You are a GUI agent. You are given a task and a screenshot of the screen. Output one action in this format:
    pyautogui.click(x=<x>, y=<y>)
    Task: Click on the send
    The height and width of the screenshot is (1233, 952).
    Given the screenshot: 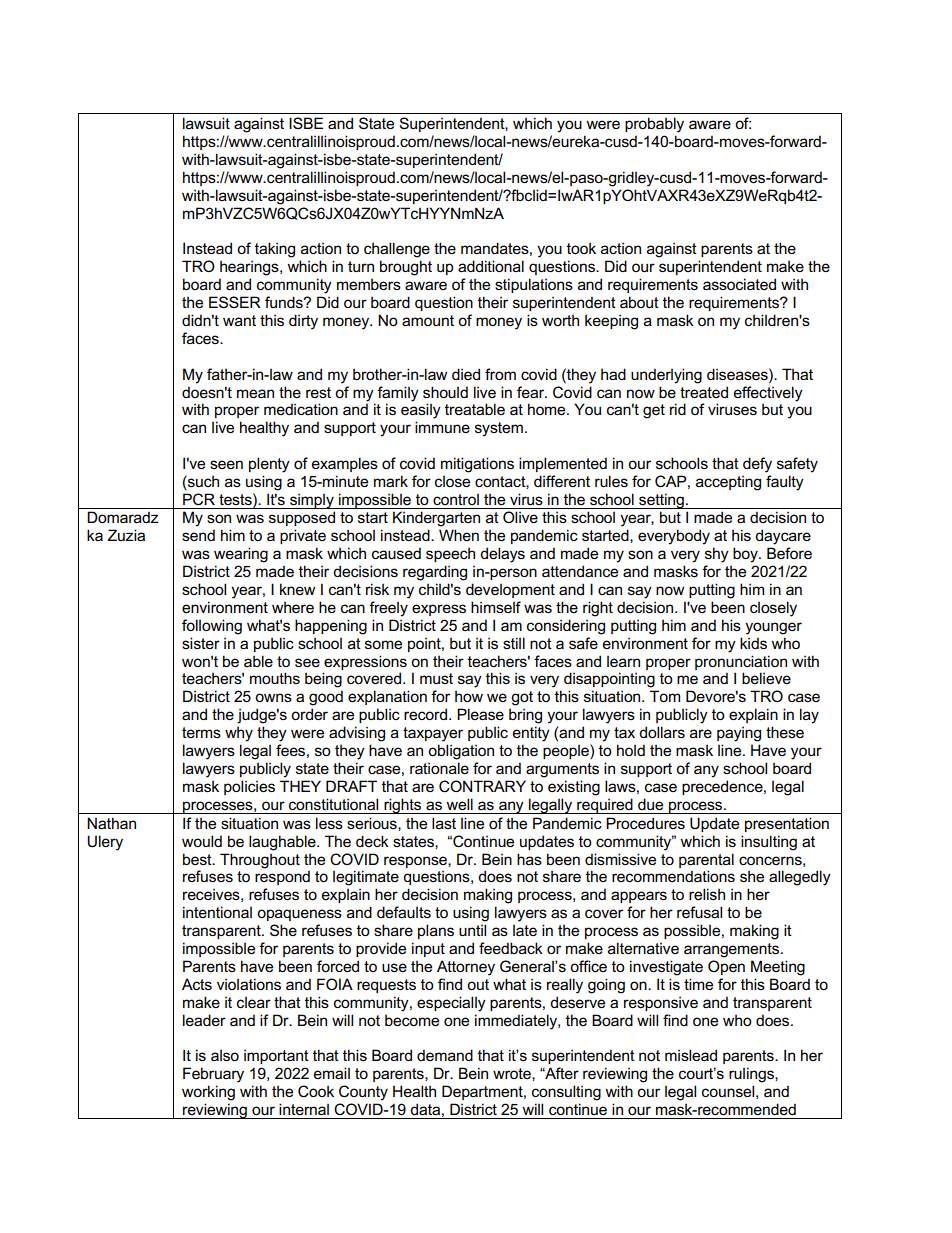 What is the action you would take?
    pyautogui.click(x=198, y=535)
